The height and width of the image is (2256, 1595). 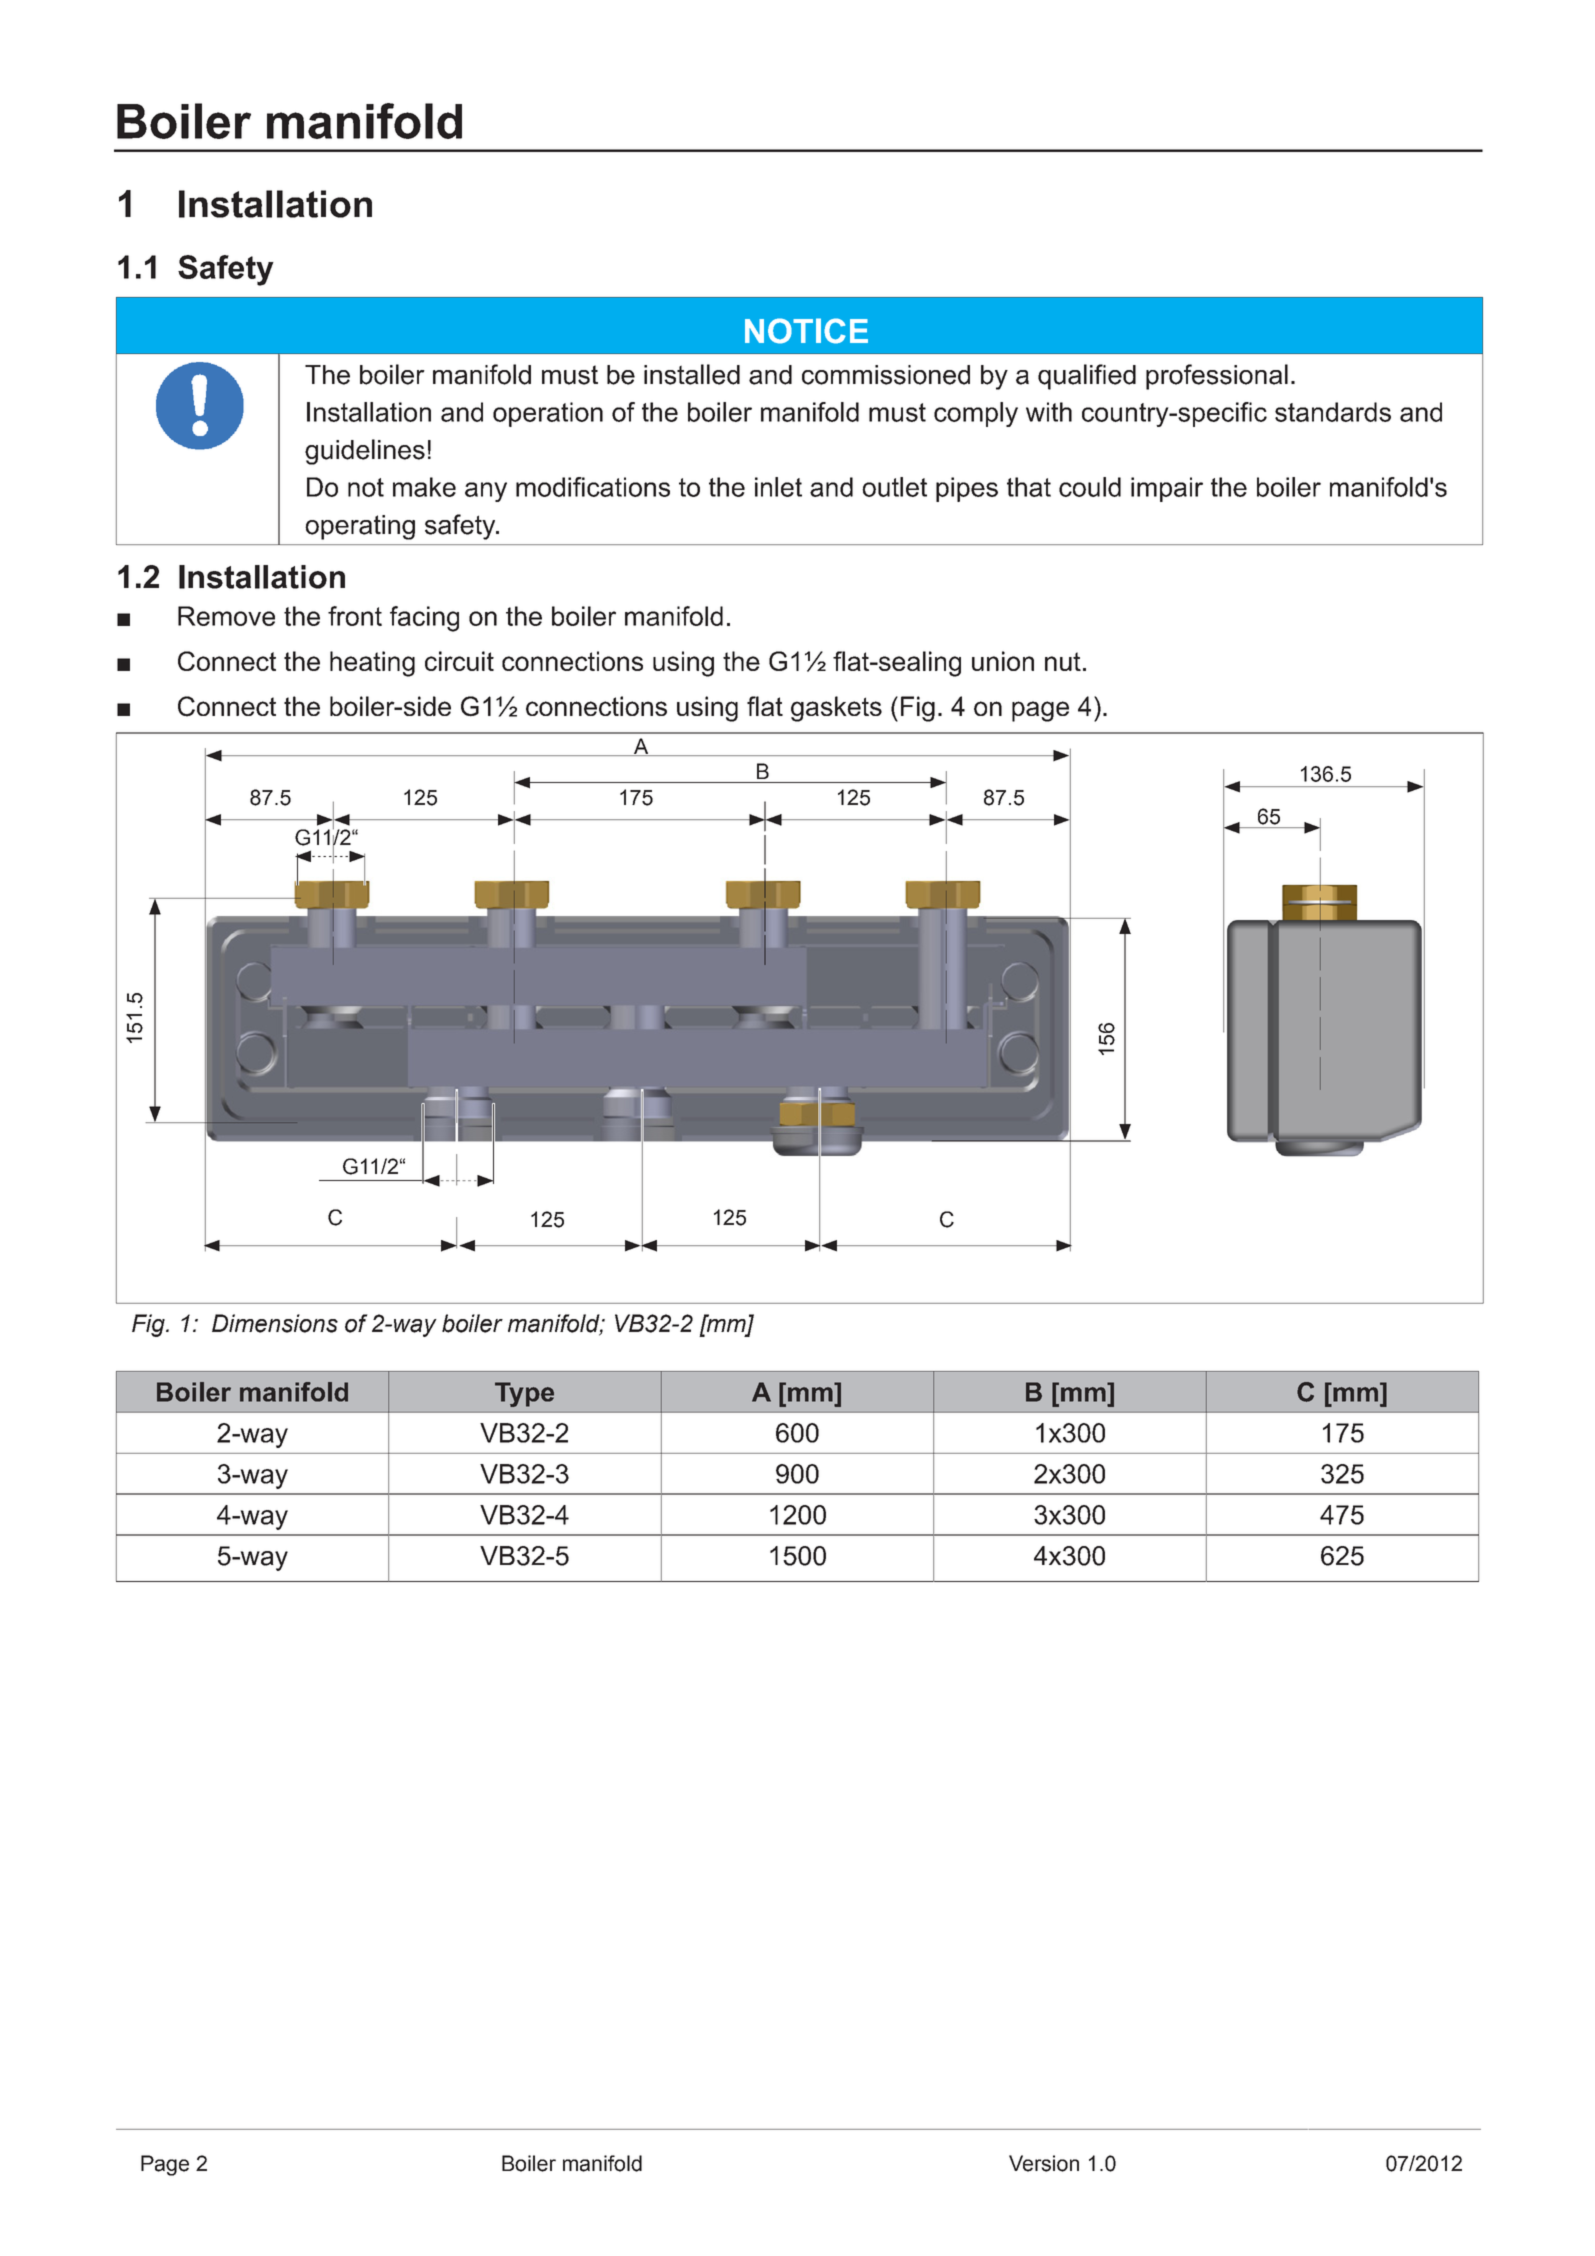 What do you see at coordinates (1217, 377) in the image?
I see `professional` at bounding box center [1217, 377].
